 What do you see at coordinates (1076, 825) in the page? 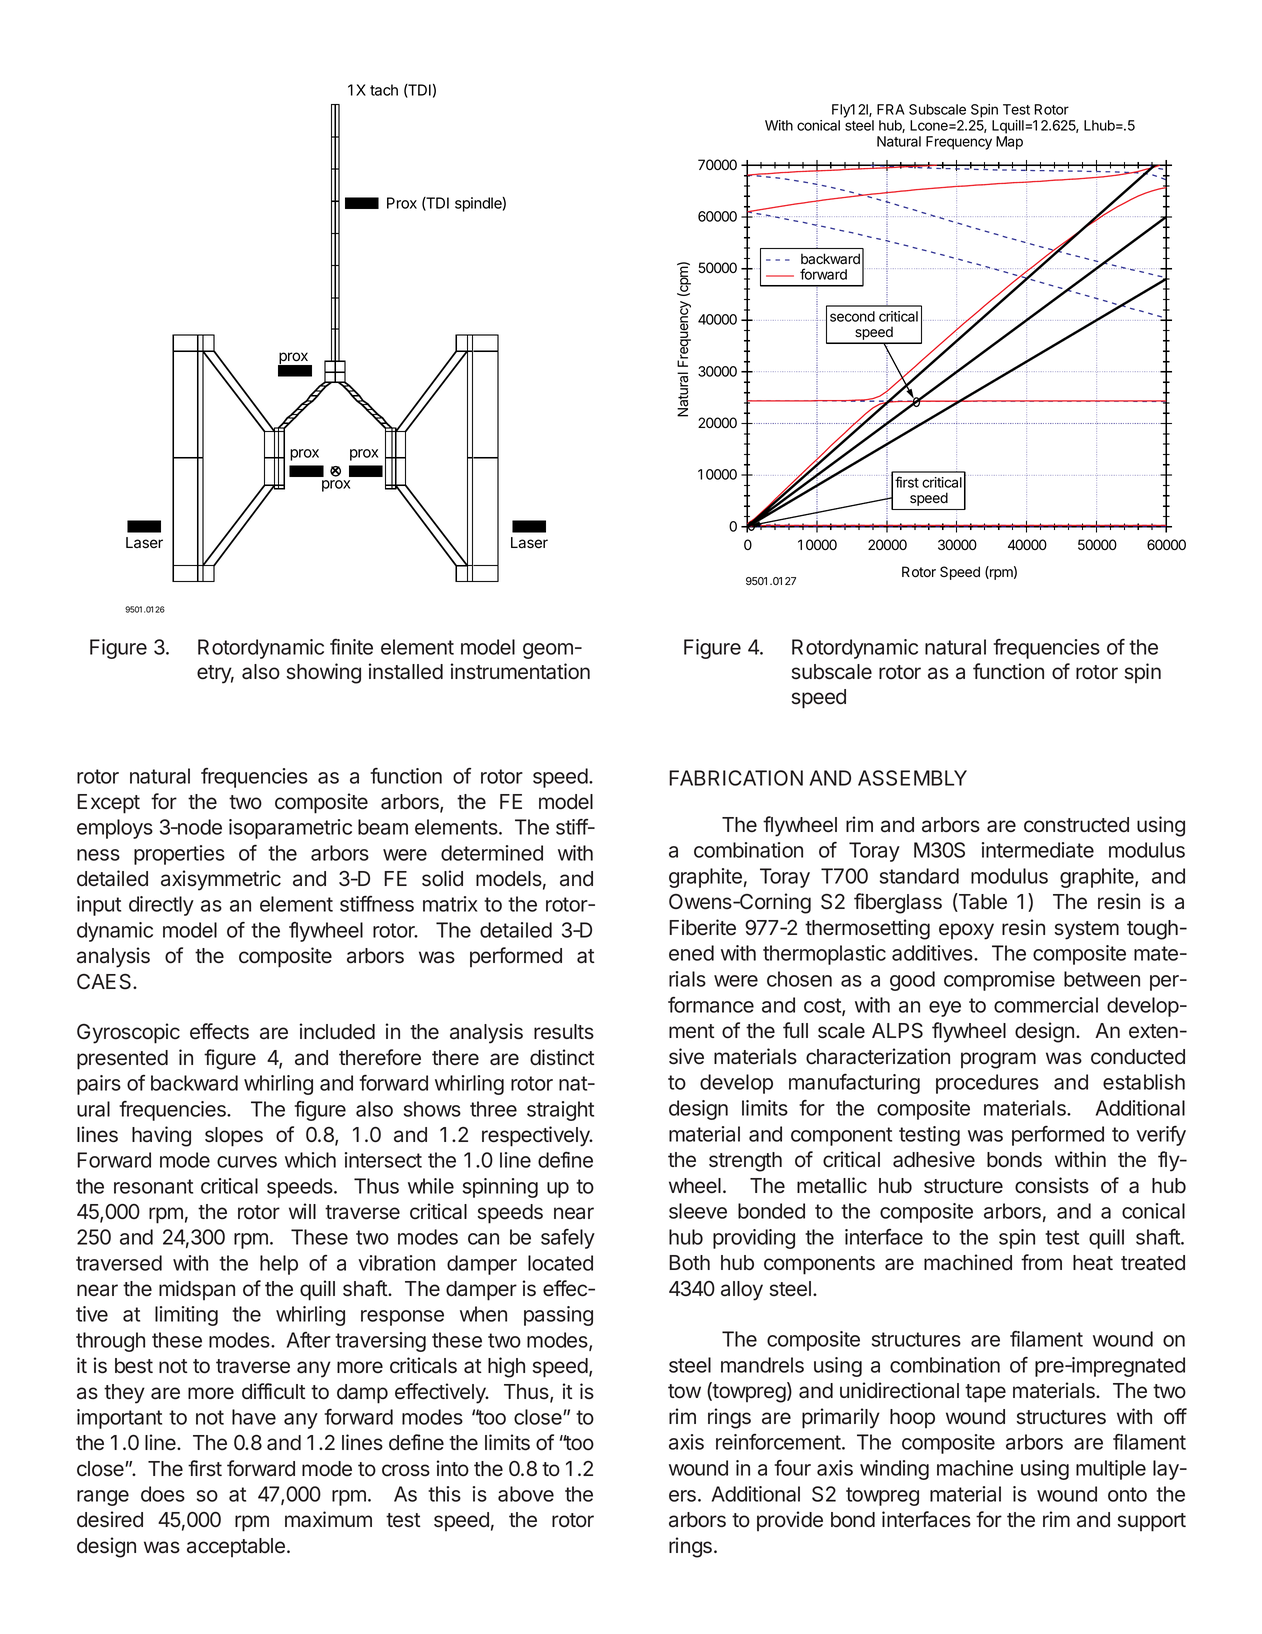
I see `constructed` at bounding box center [1076, 825].
